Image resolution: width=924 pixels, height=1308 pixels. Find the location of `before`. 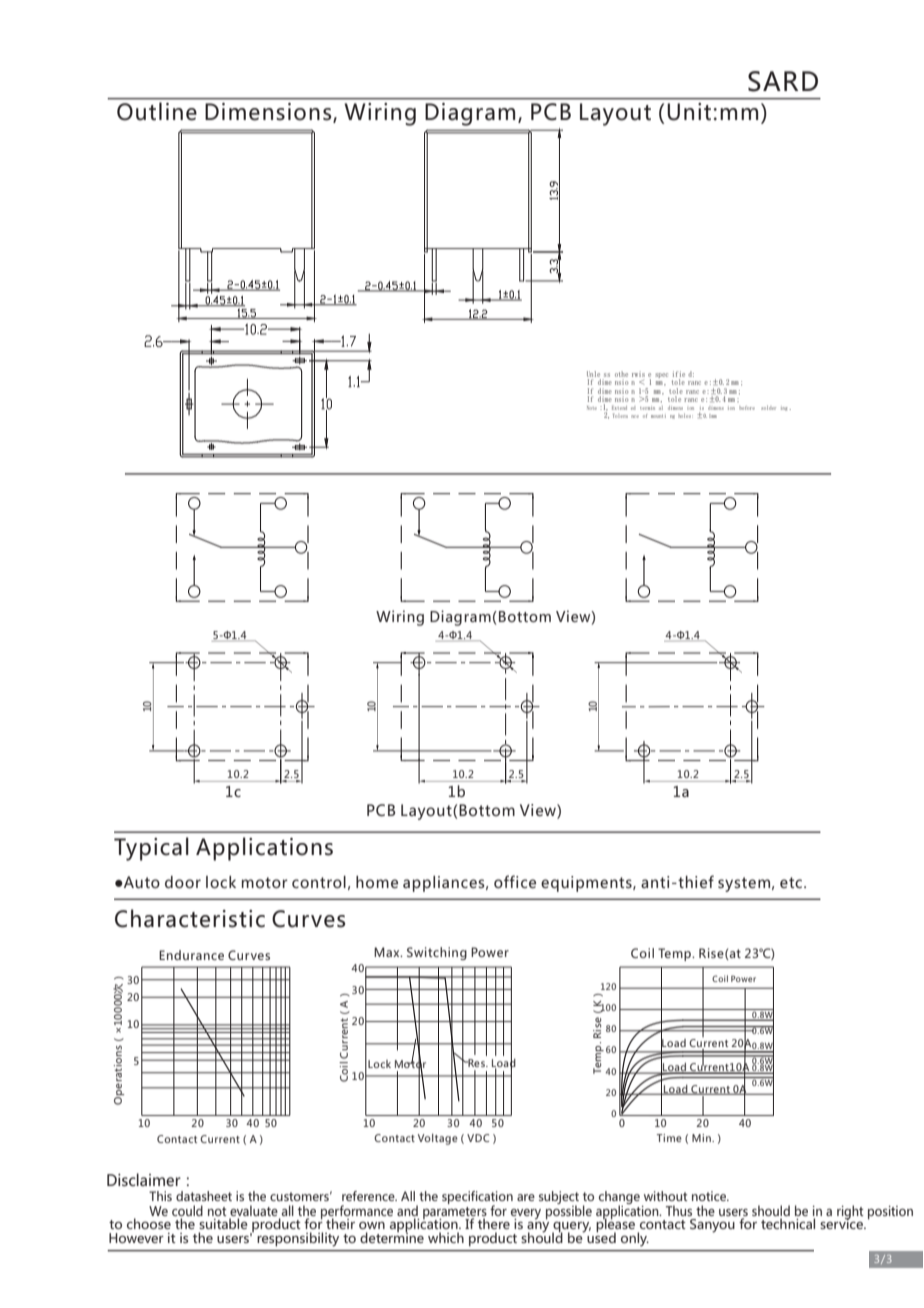

before is located at coordinates (747, 408).
